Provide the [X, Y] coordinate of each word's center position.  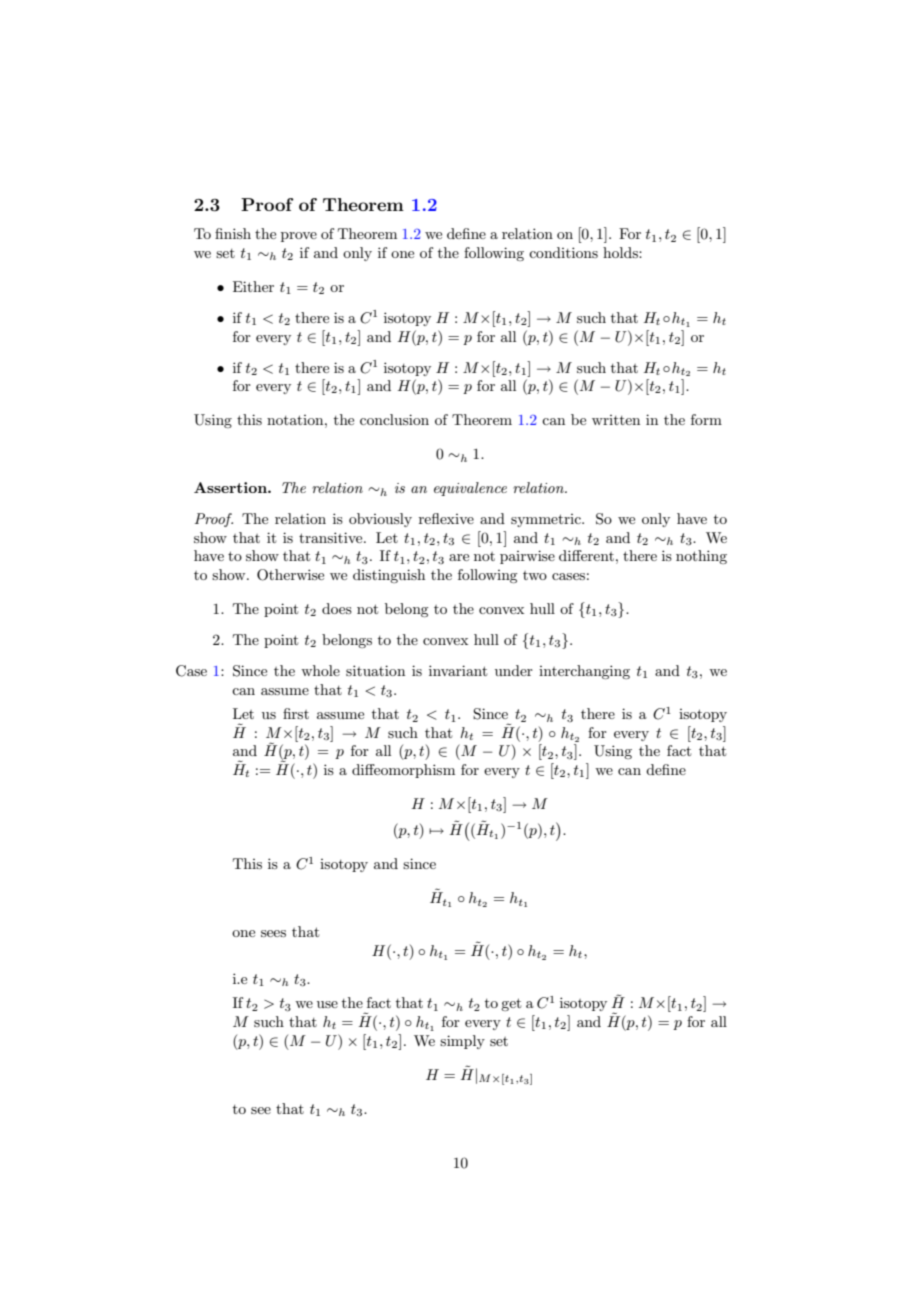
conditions [563, 252]
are [459, 557]
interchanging [584, 672]
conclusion [394, 419]
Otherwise [290, 575]
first [296, 713]
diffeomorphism [403, 771]
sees [273, 933]
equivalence [470, 489]
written [616, 420]
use [327, 1004]
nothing [701, 557]
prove [299, 237]
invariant [458, 670]
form [706, 419]
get [511, 1004]
